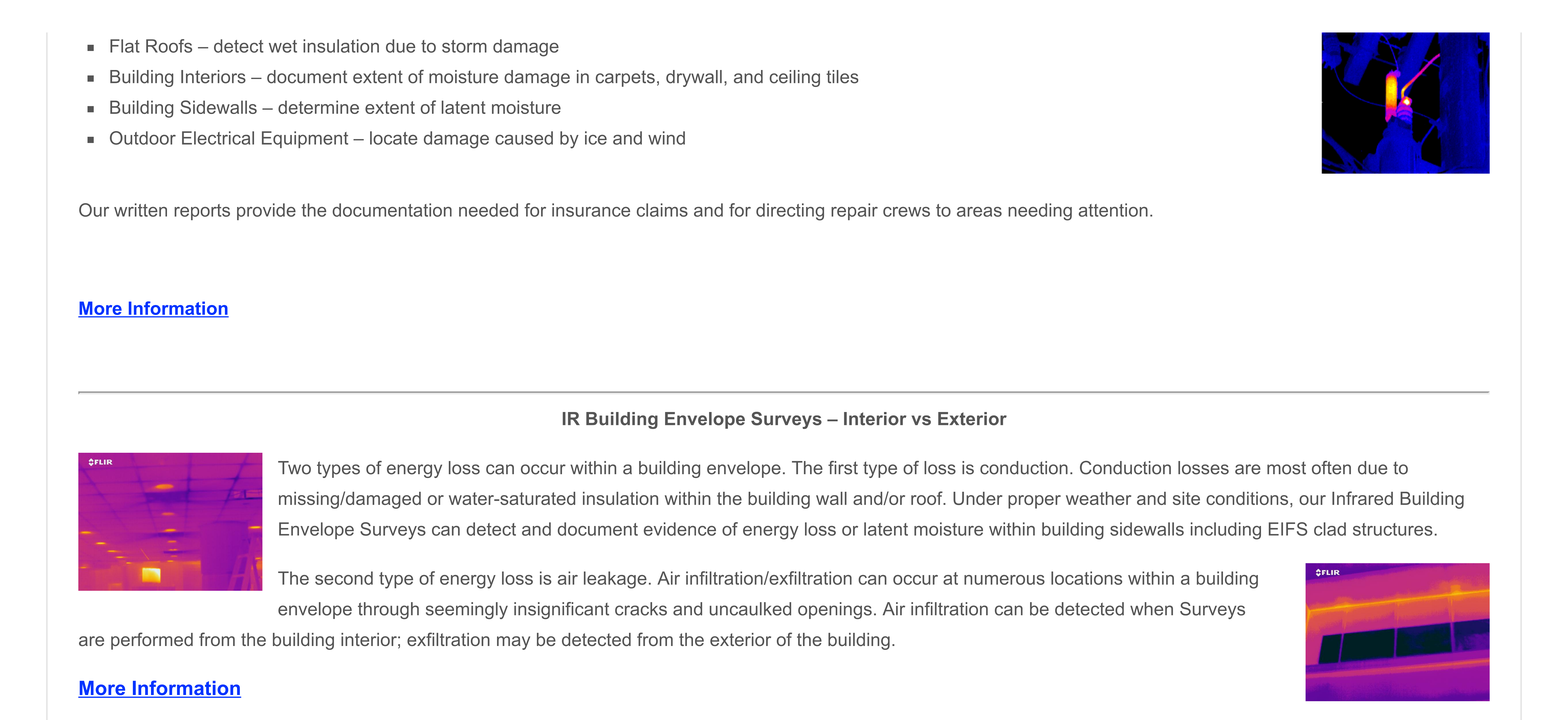 This document has width=1568, height=720. Describe the element at coordinates (283, 46) in the document. I see `wet` at that location.
